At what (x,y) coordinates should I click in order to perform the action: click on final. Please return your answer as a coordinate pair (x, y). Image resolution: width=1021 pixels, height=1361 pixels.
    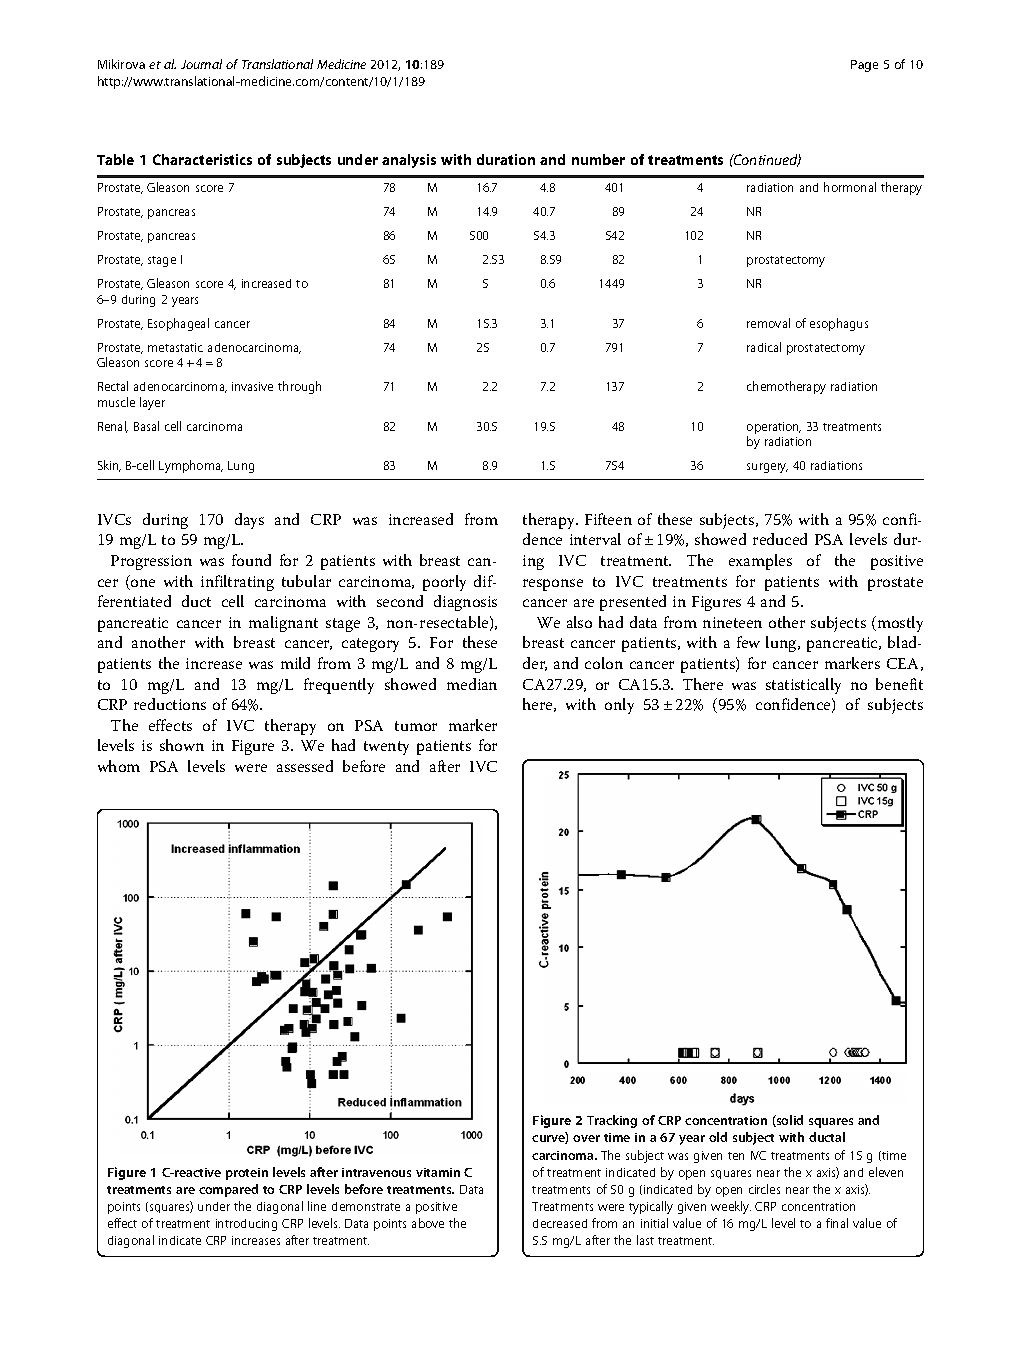
    Looking at the image, I should click on (837, 1223).
